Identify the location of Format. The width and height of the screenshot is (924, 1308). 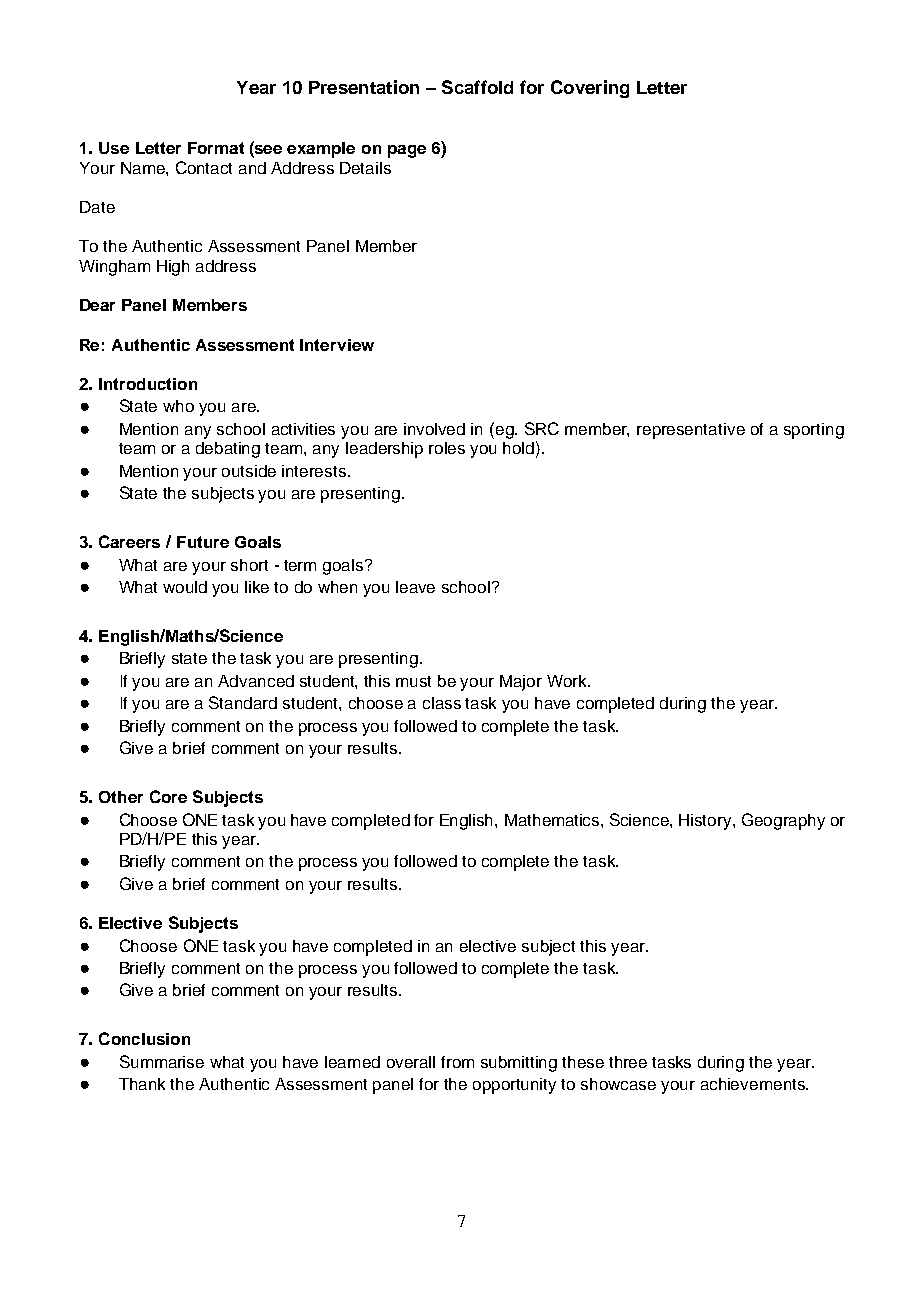
(216, 148).
